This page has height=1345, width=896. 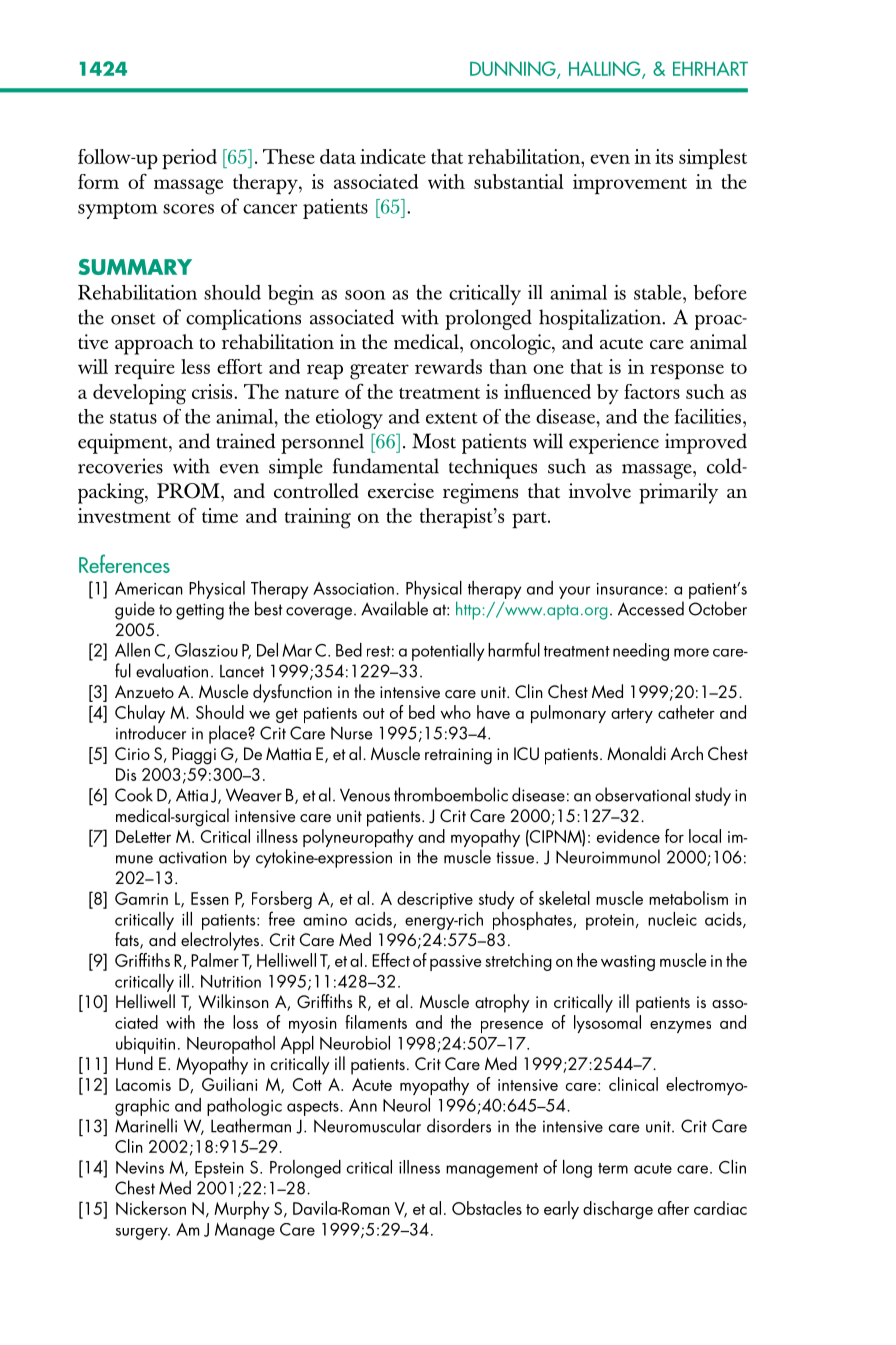 I want to click on Nickerson, so click(x=151, y=1208).
